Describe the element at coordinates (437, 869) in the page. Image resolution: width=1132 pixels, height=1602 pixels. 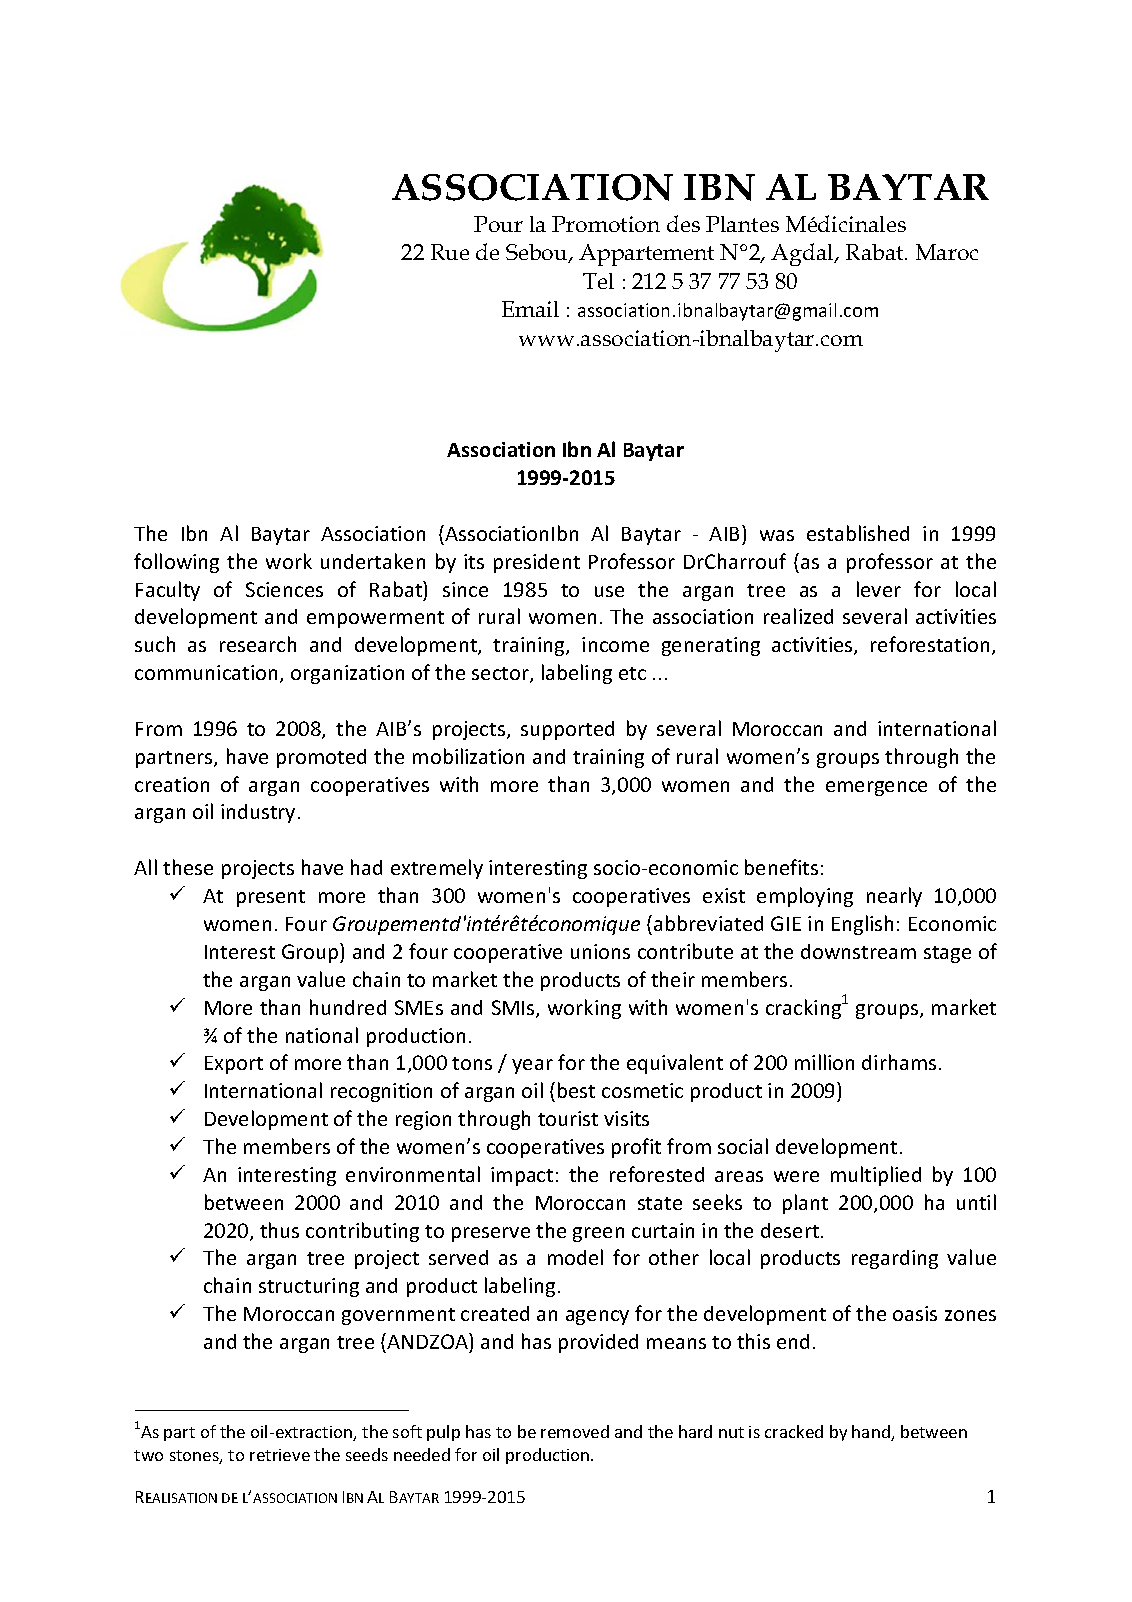
I see `extremely` at that location.
